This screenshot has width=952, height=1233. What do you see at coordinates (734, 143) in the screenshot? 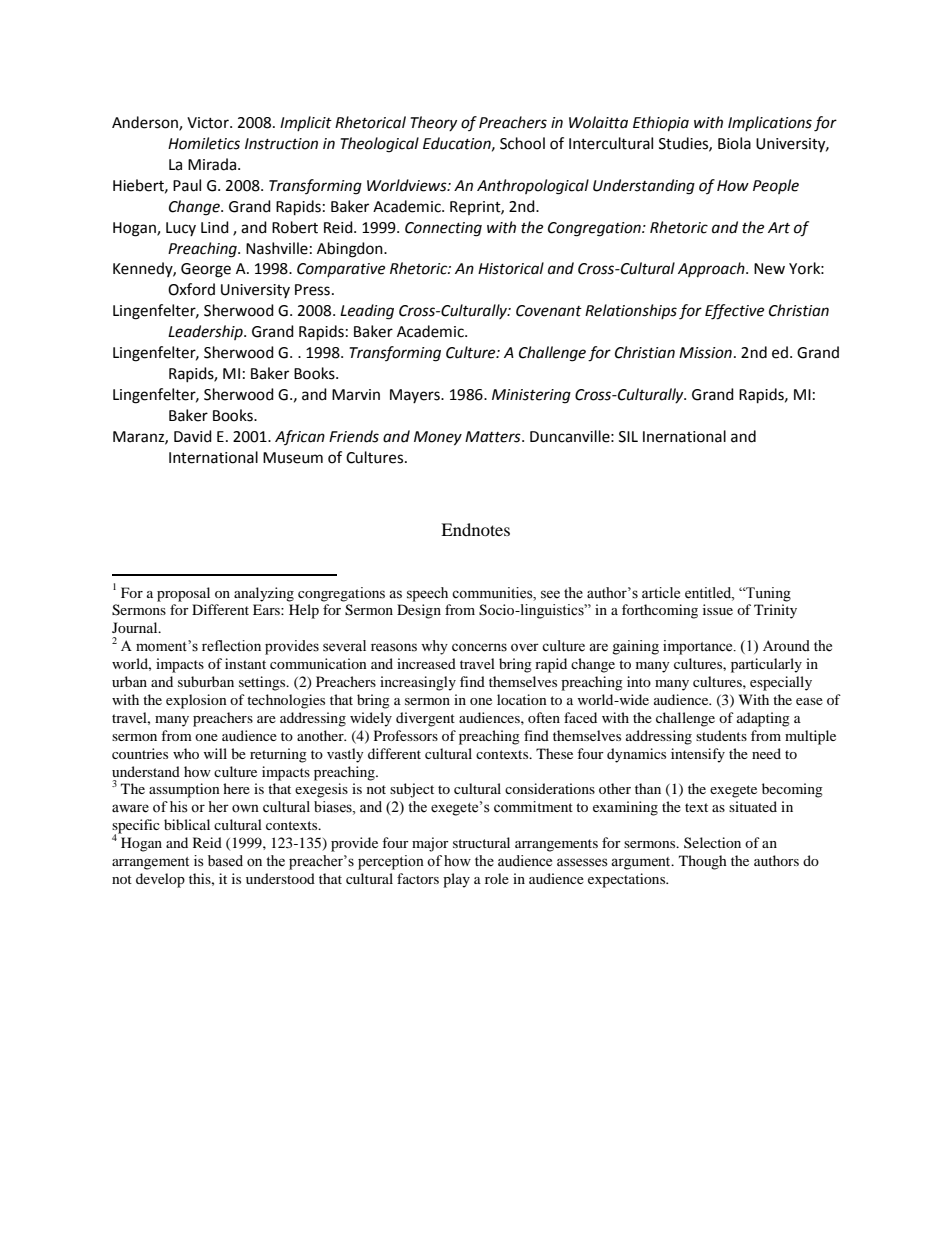
I see `Biola` at bounding box center [734, 143].
